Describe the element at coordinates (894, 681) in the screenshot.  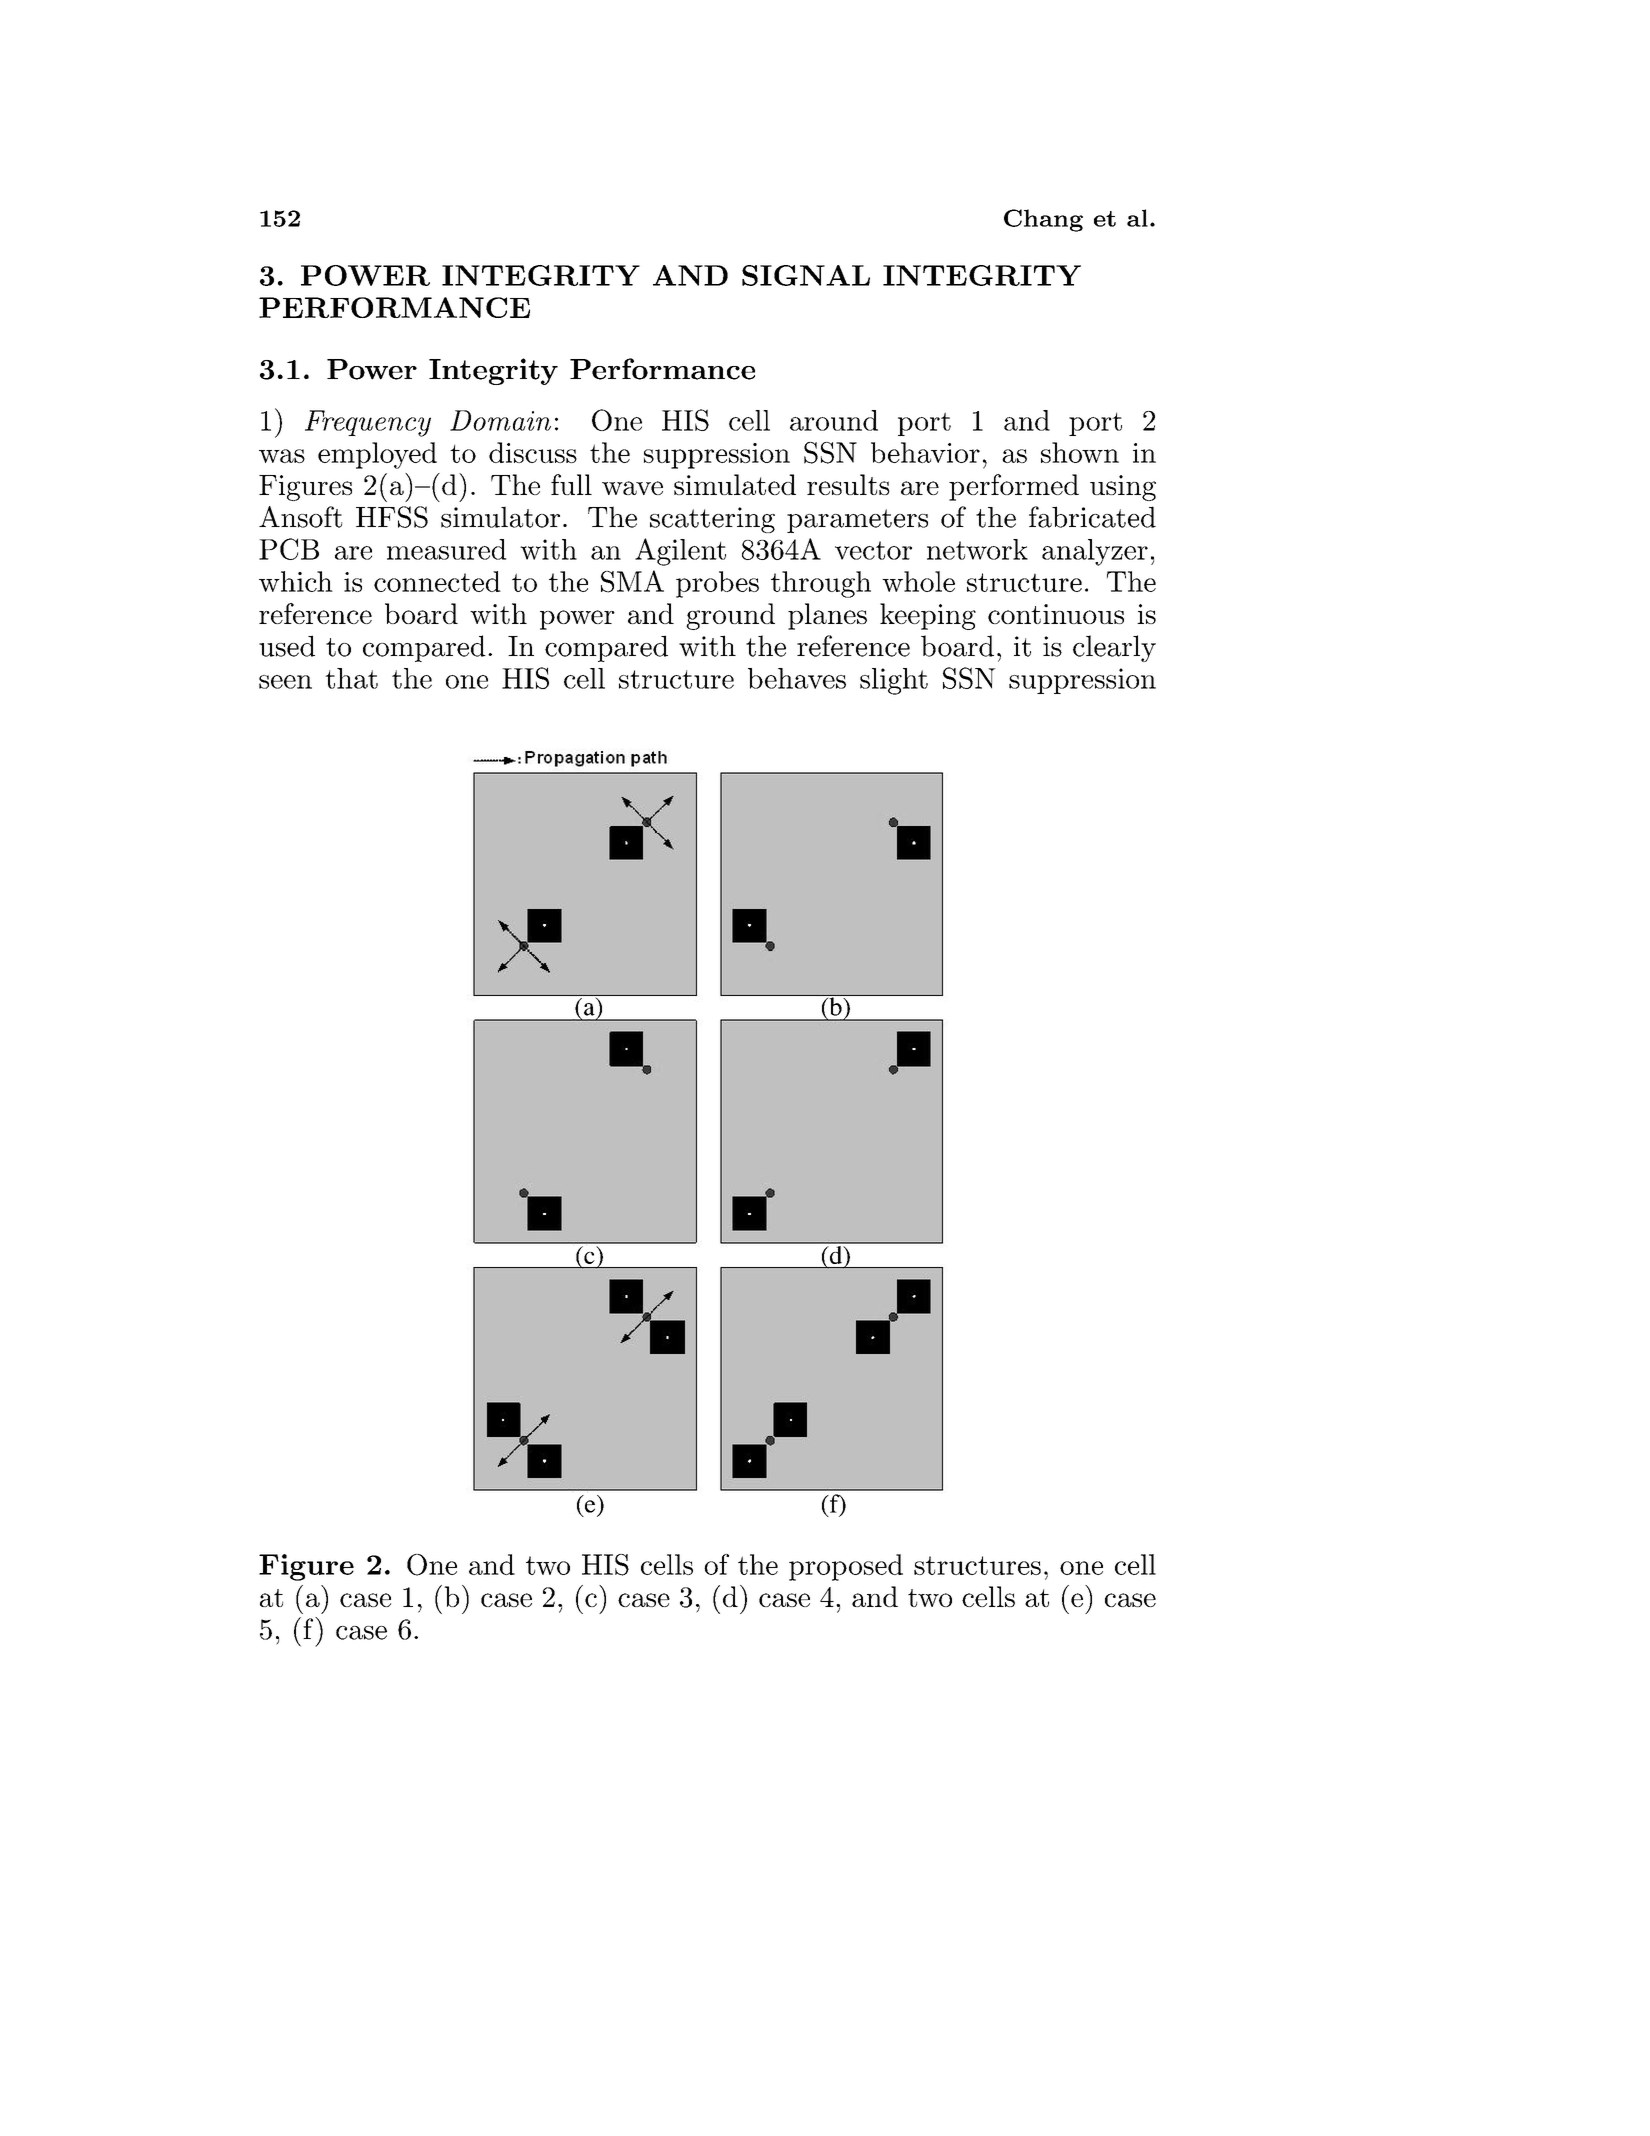
I see `slight` at that location.
